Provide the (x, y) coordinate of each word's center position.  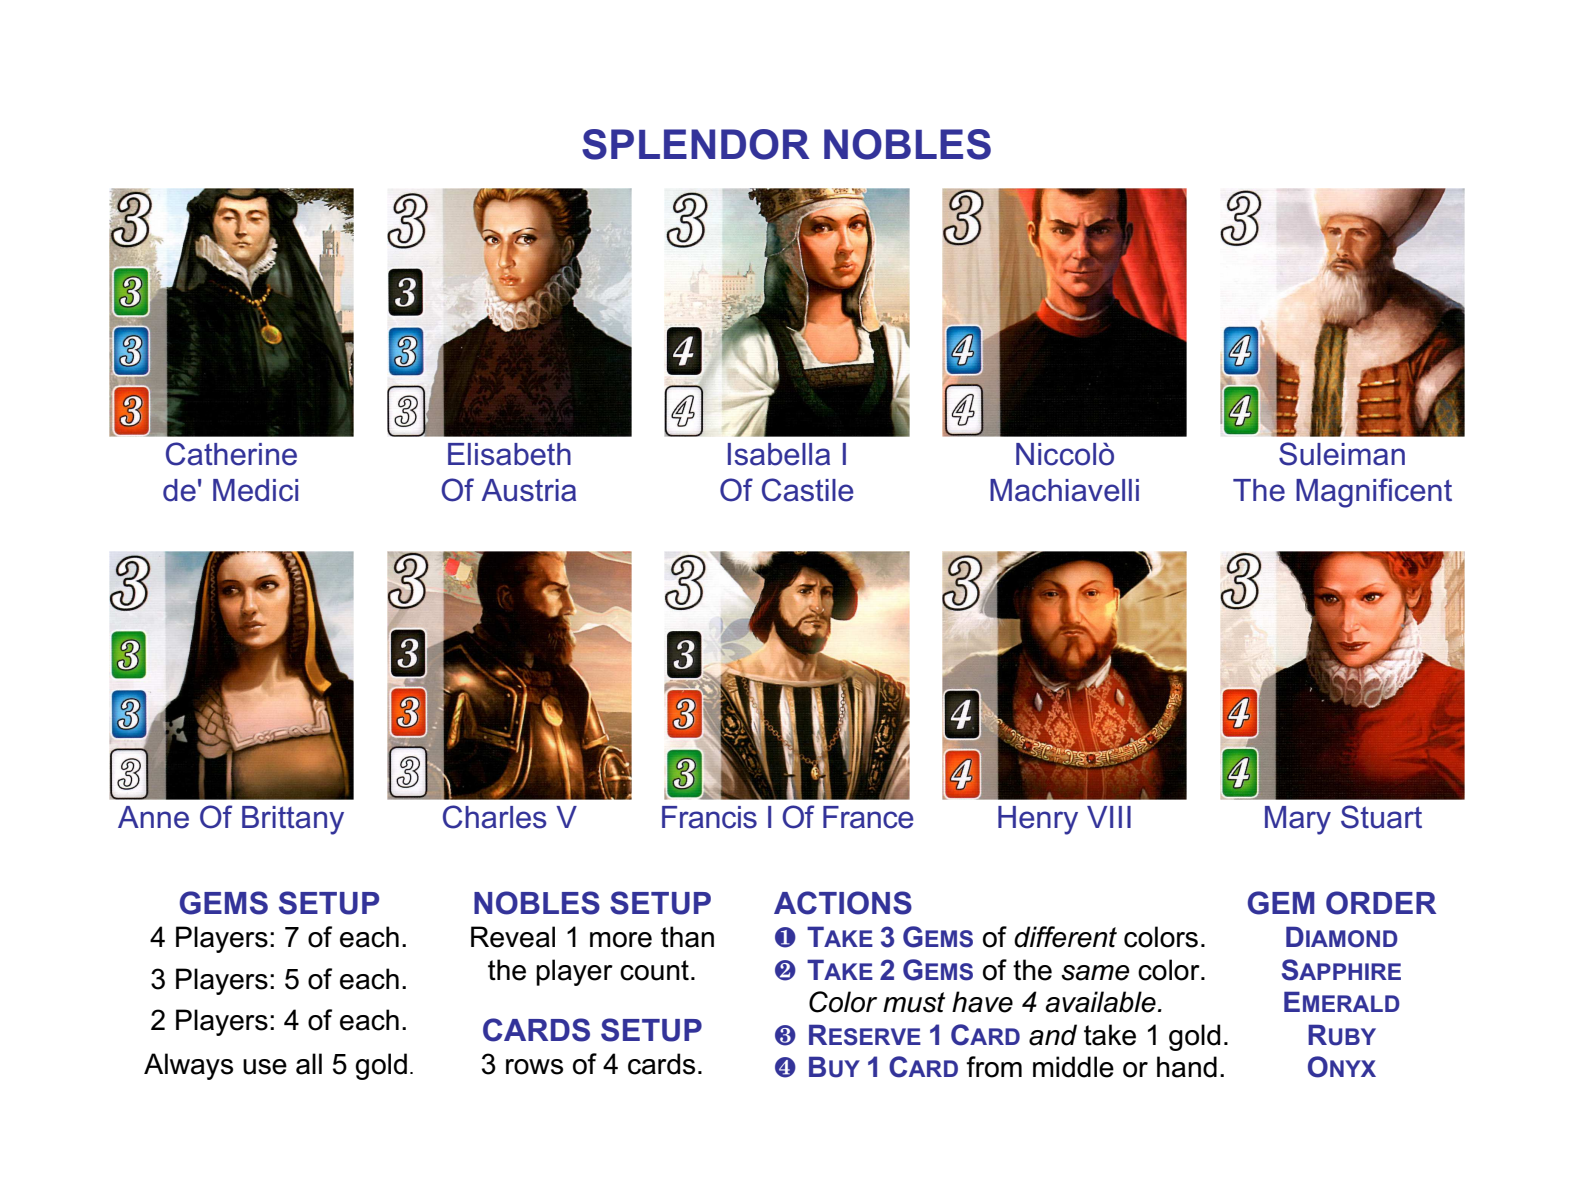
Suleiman (1342, 454)
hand (1187, 1067)
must (914, 1002)
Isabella (779, 454)
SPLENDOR (696, 144)
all (309, 1064)
